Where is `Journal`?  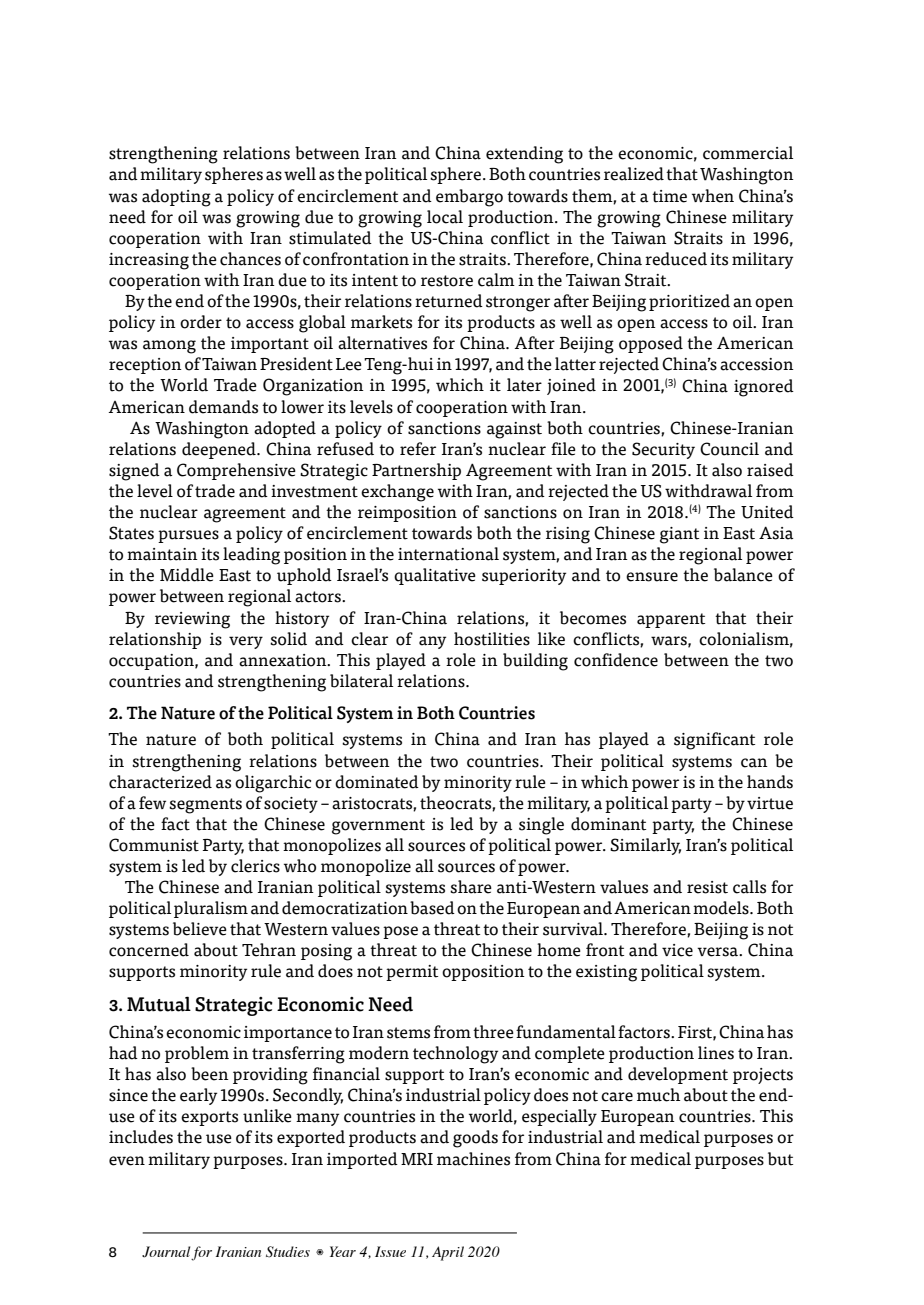
Journal is located at coordinates (167, 1253).
